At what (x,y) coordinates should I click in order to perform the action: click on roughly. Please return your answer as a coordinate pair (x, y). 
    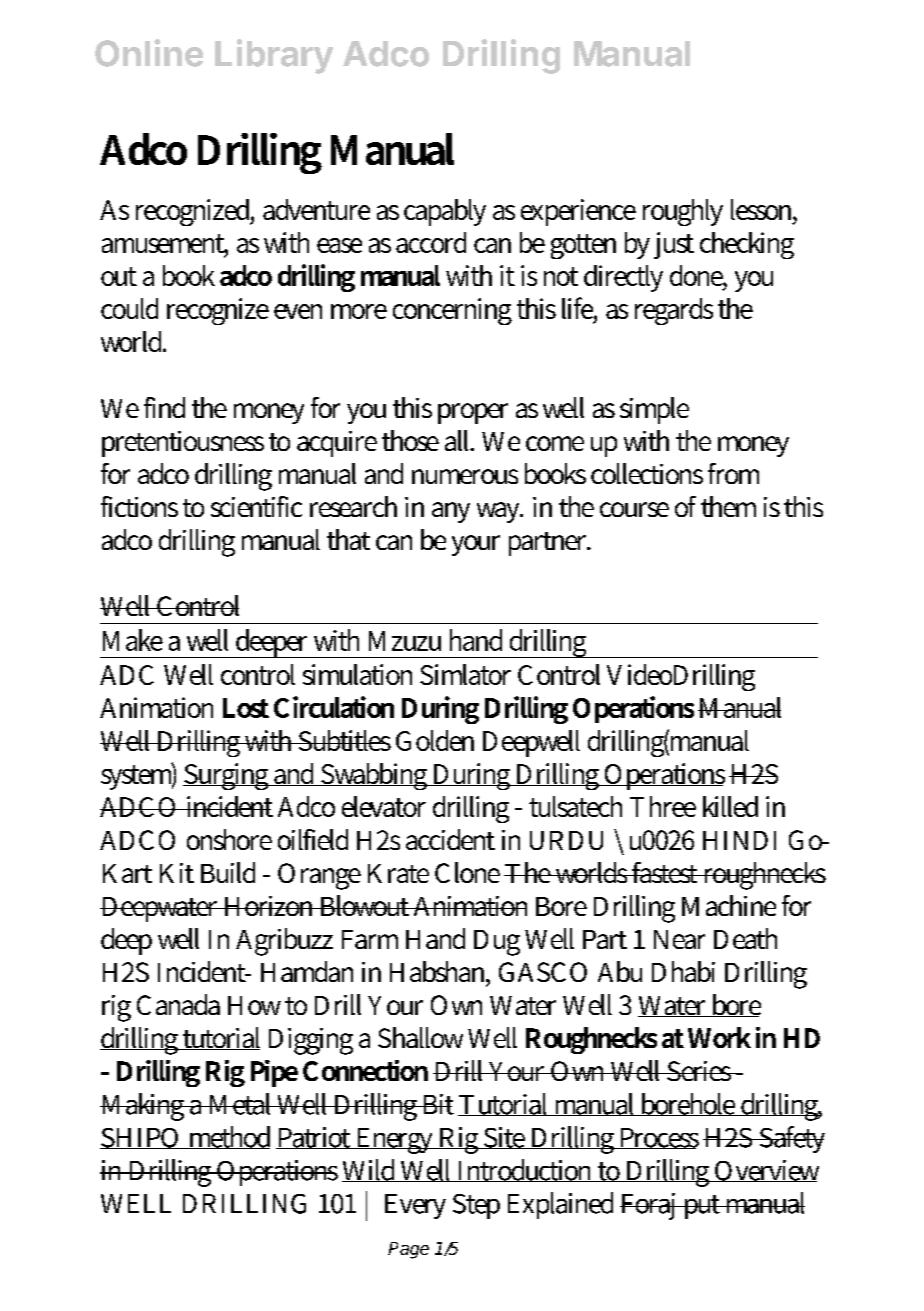
    Looking at the image, I should click on (683, 212).
